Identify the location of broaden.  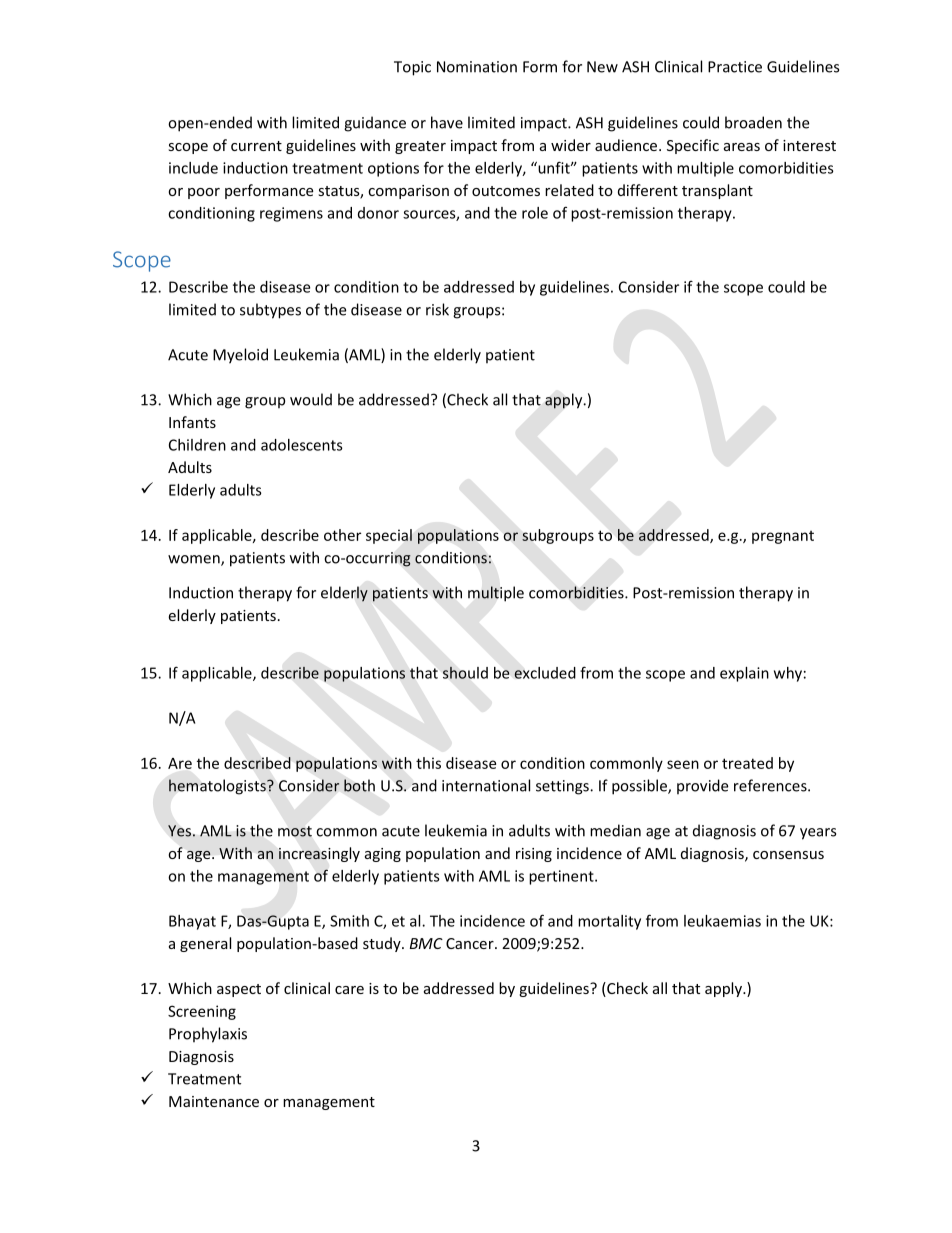
(753, 122).
